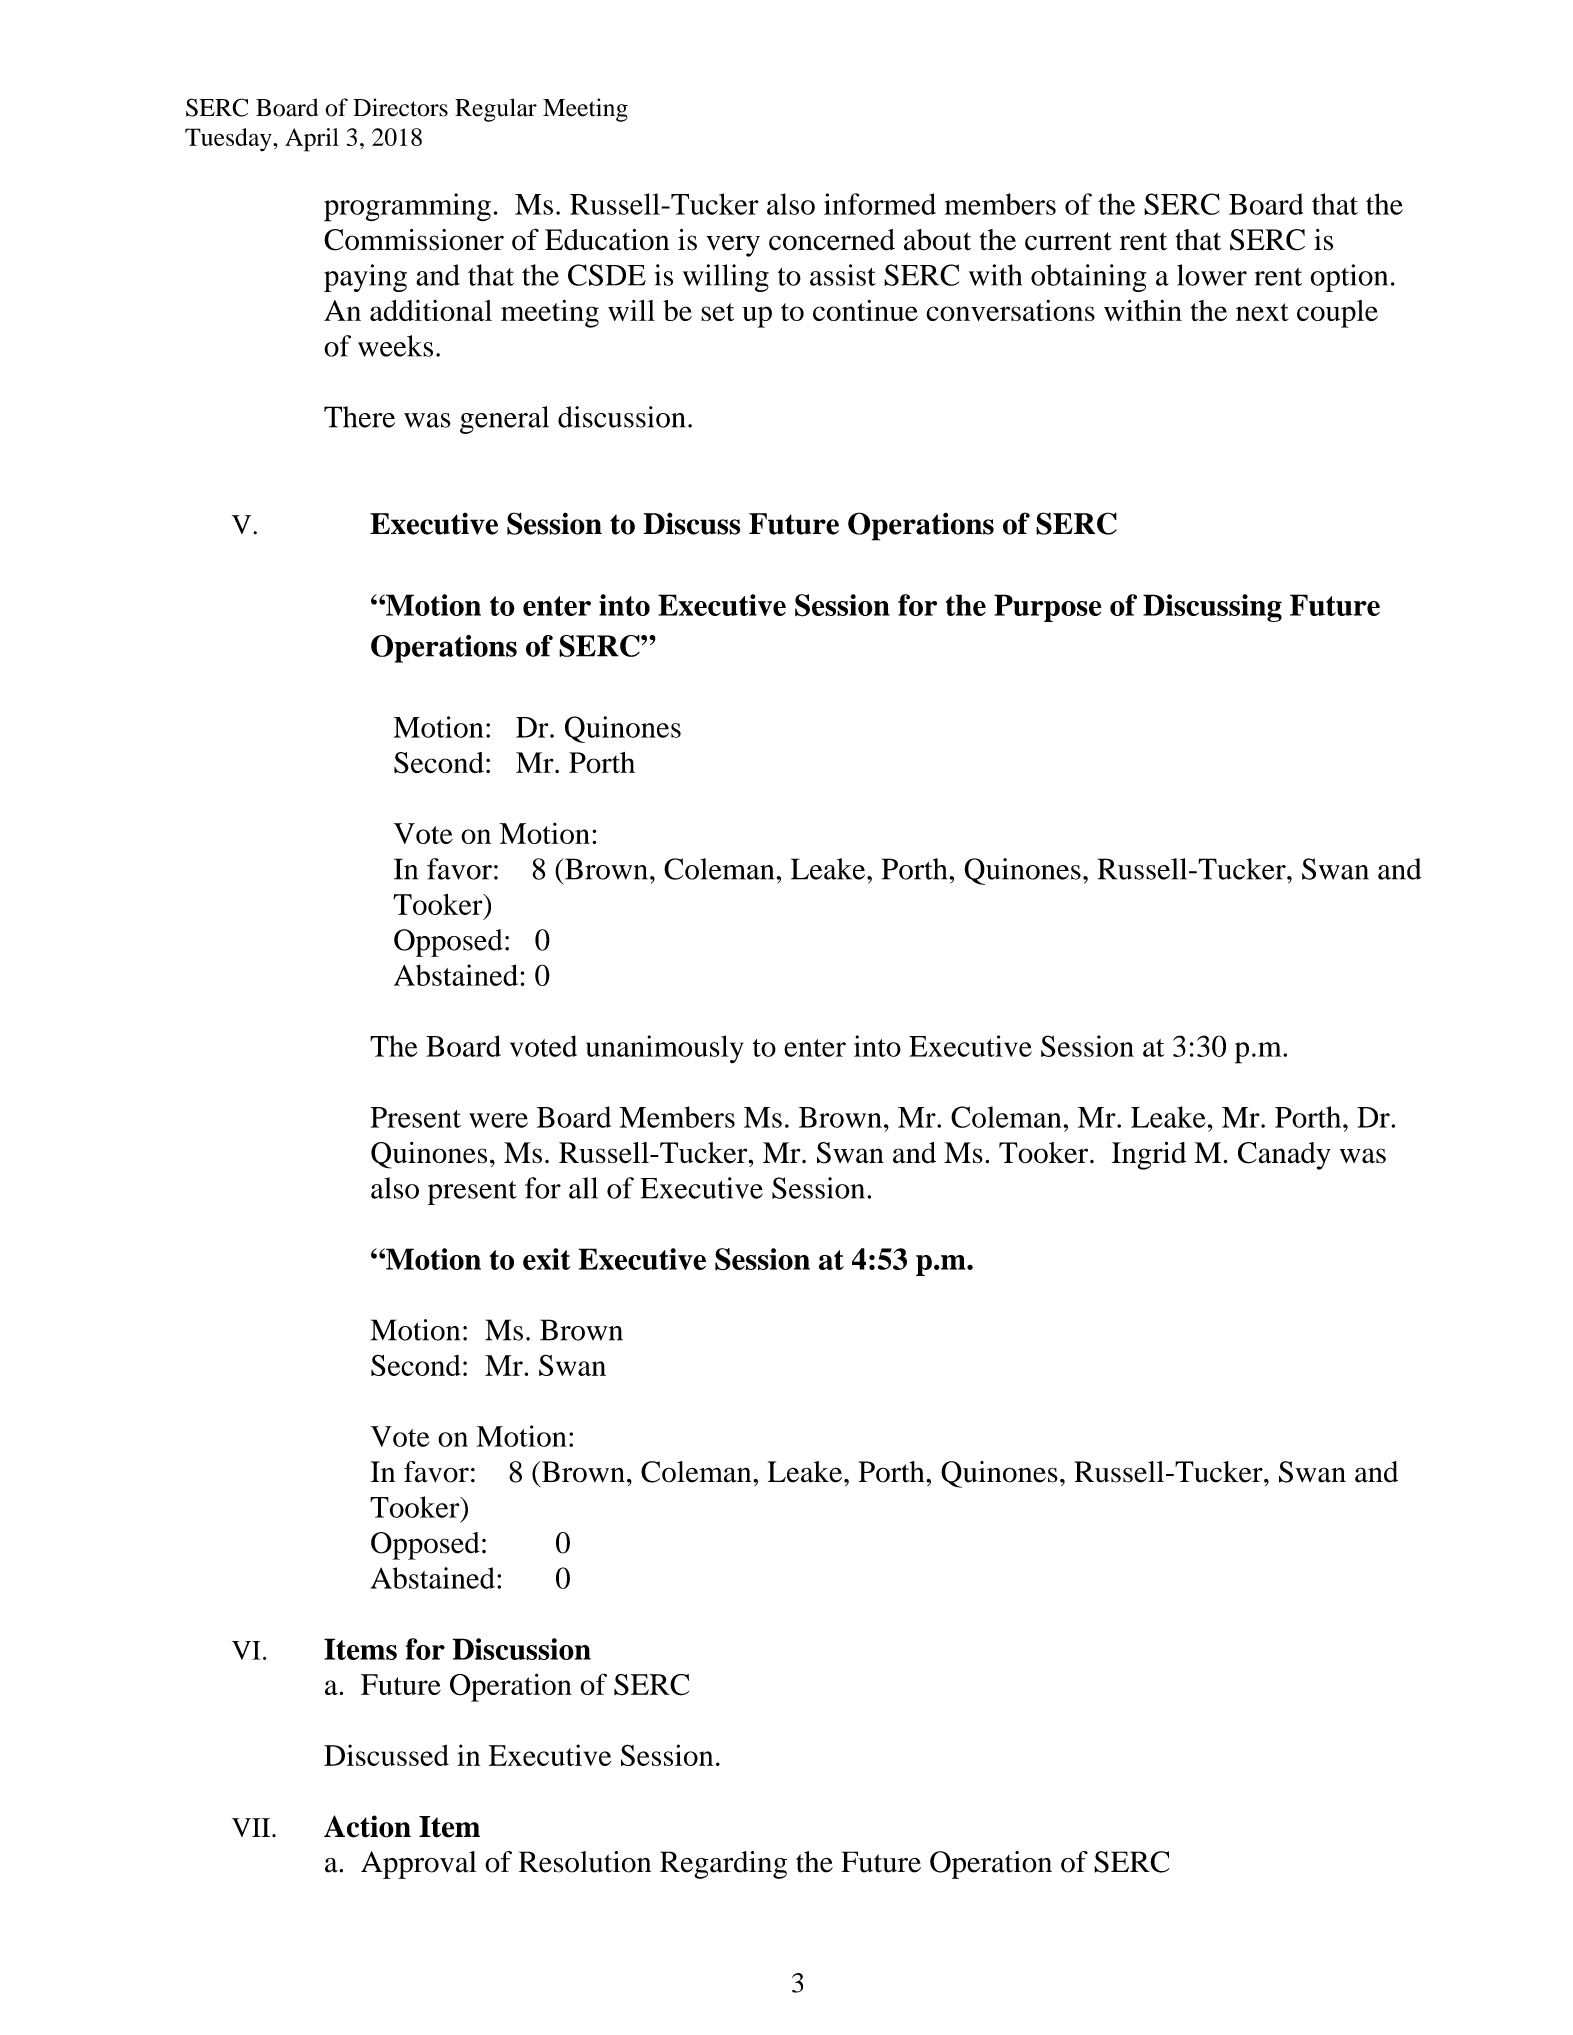  I want to click on Ingrid, so click(1149, 1156).
